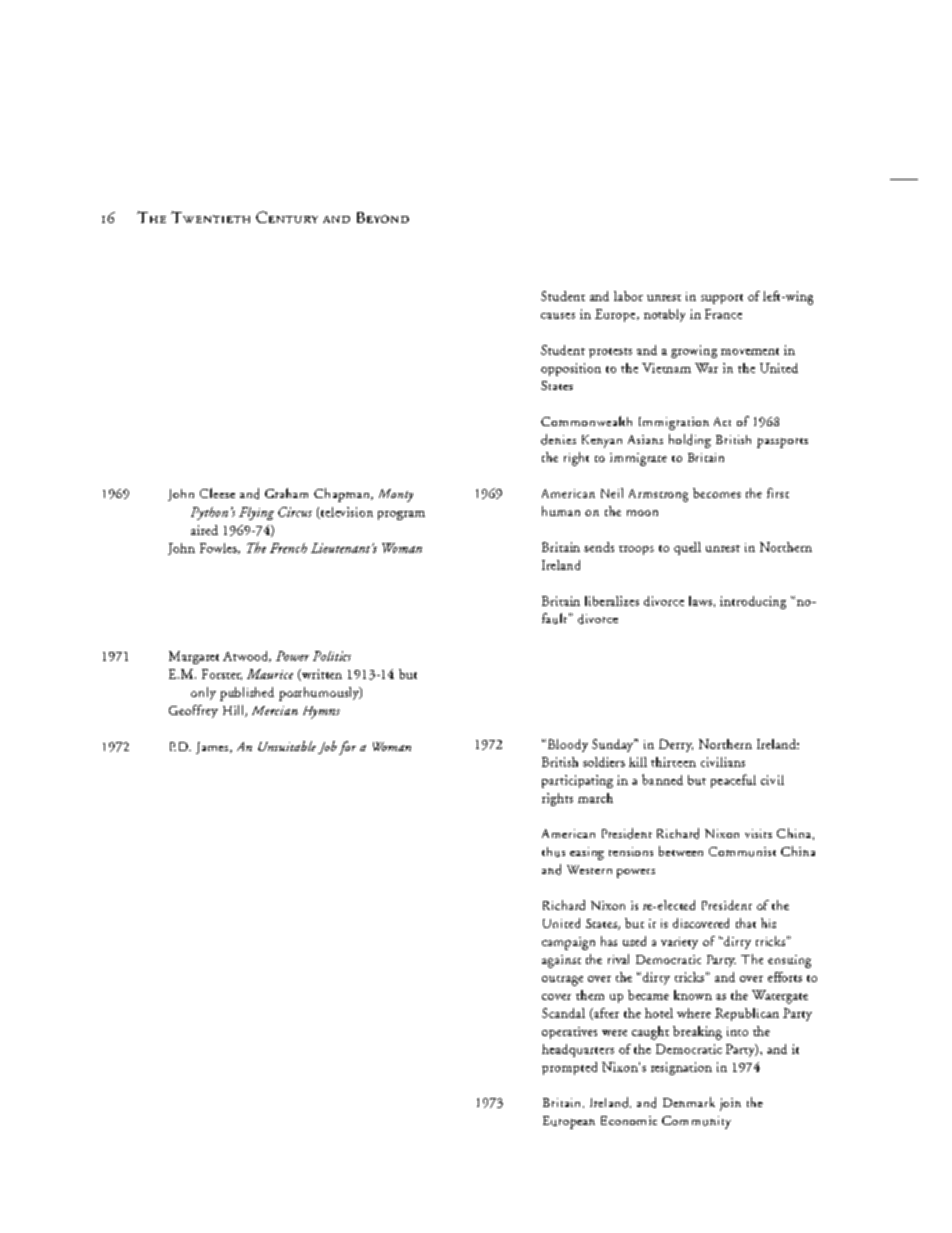  Describe the element at coordinates (270, 674) in the screenshot. I see `Maurice` at that location.
